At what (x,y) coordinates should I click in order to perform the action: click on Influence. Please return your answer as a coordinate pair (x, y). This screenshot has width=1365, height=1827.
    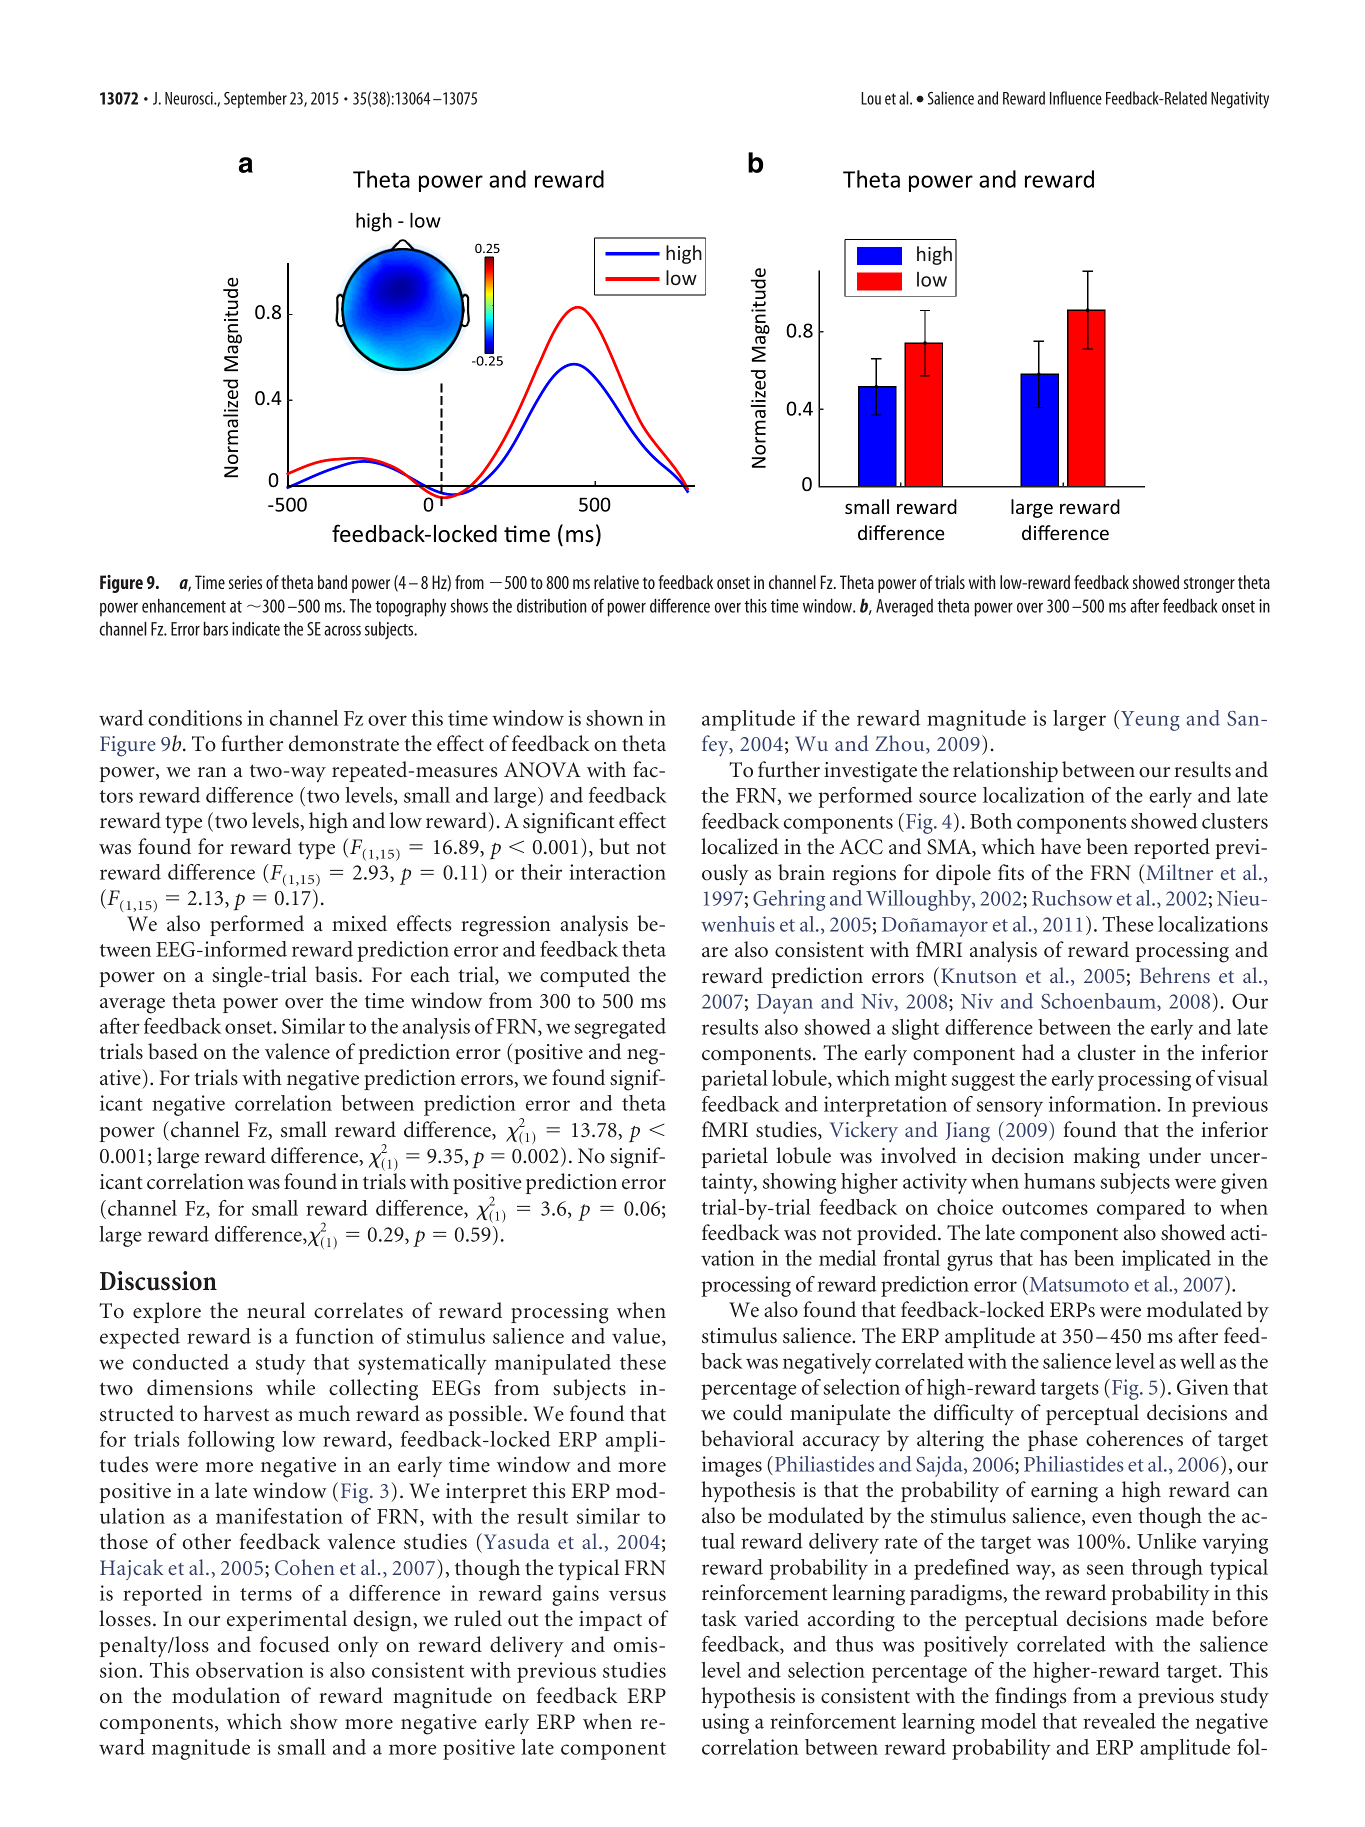
    Looking at the image, I should click on (1076, 98).
